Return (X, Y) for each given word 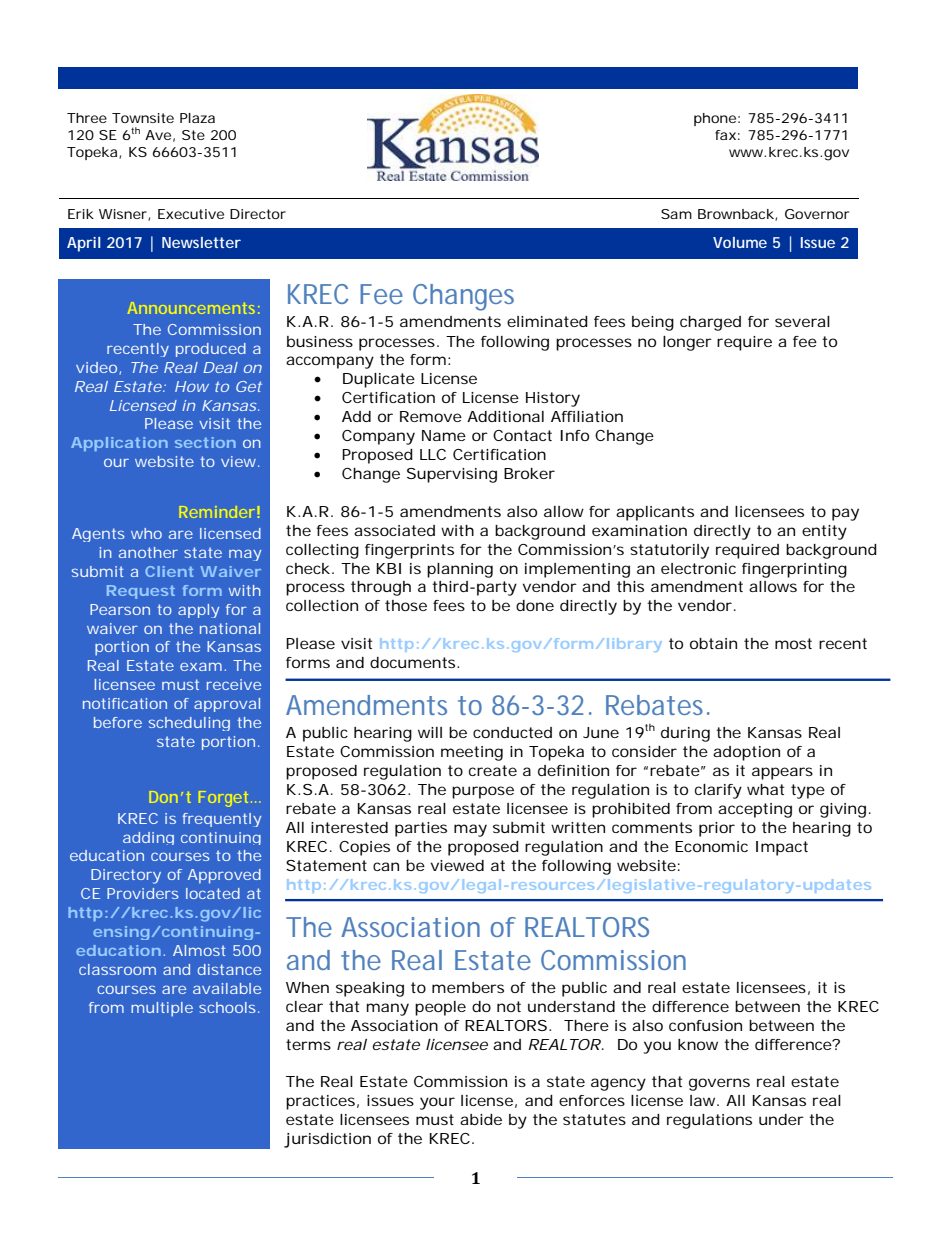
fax (725, 135)
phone (715, 119)
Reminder (217, 512)
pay (845, 514)
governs (719, 1084)
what (765, 789)
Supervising (452, 475)
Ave (158, 135)
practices (320, 1102)
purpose (483, 792)
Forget (223, 799)
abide (481, 1119)
